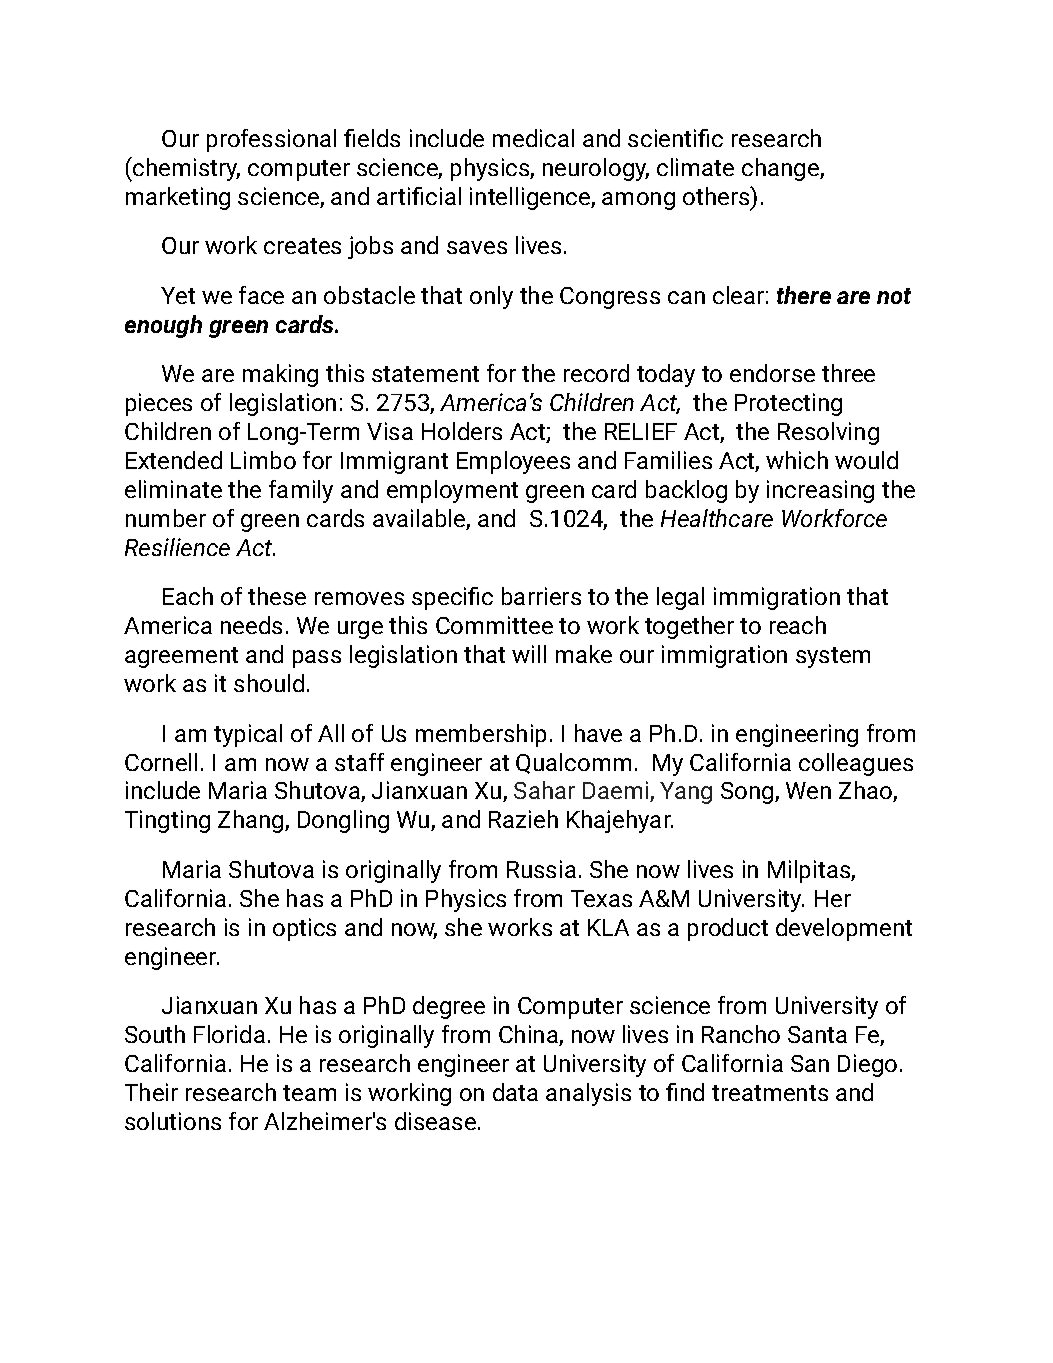 Image resolution: width=1053 pixels, height=1363 pixels. I want to click on team, so click(309, 1093).
